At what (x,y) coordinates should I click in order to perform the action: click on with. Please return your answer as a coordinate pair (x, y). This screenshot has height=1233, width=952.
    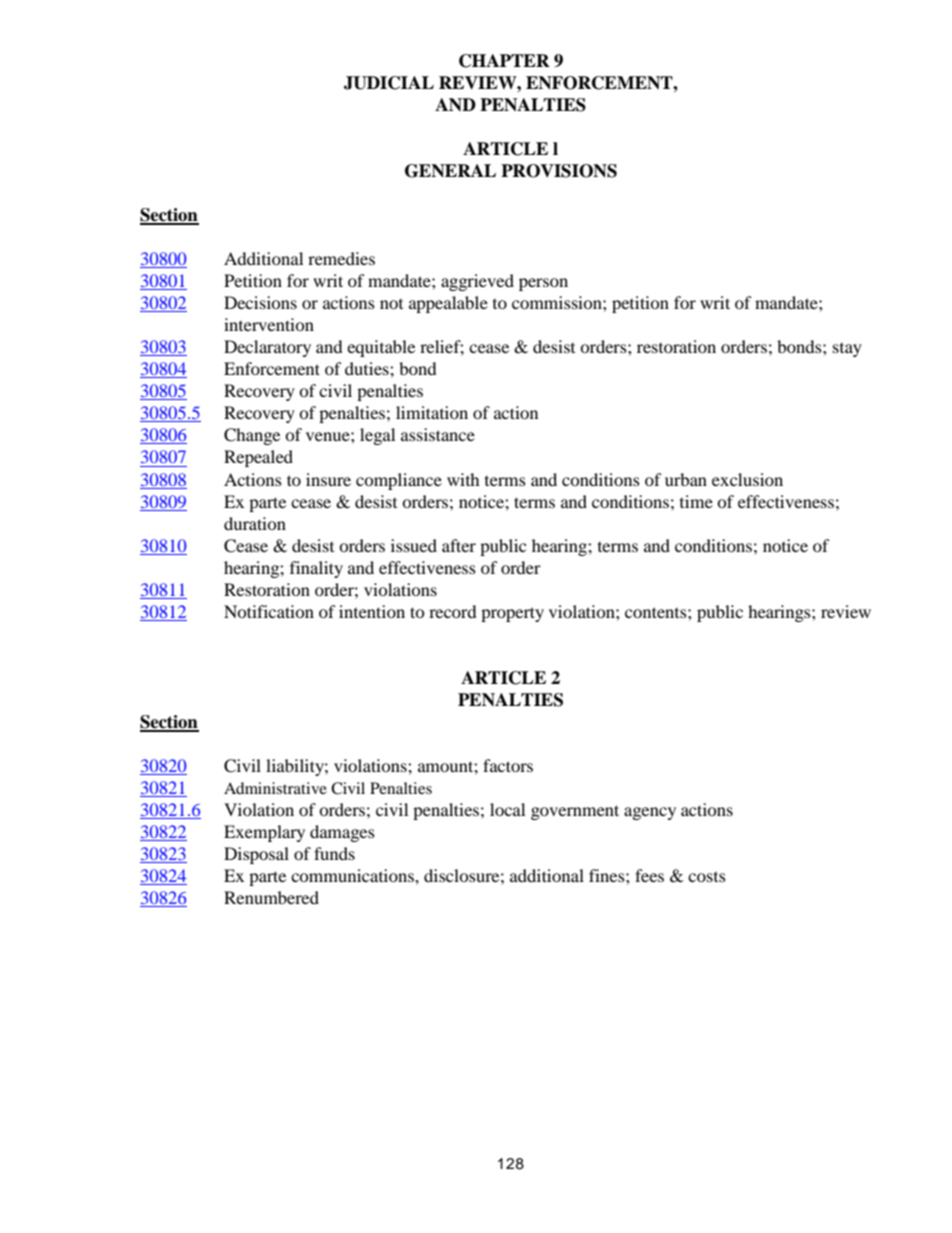
    Looking at the image, I should click on (463, 479).
